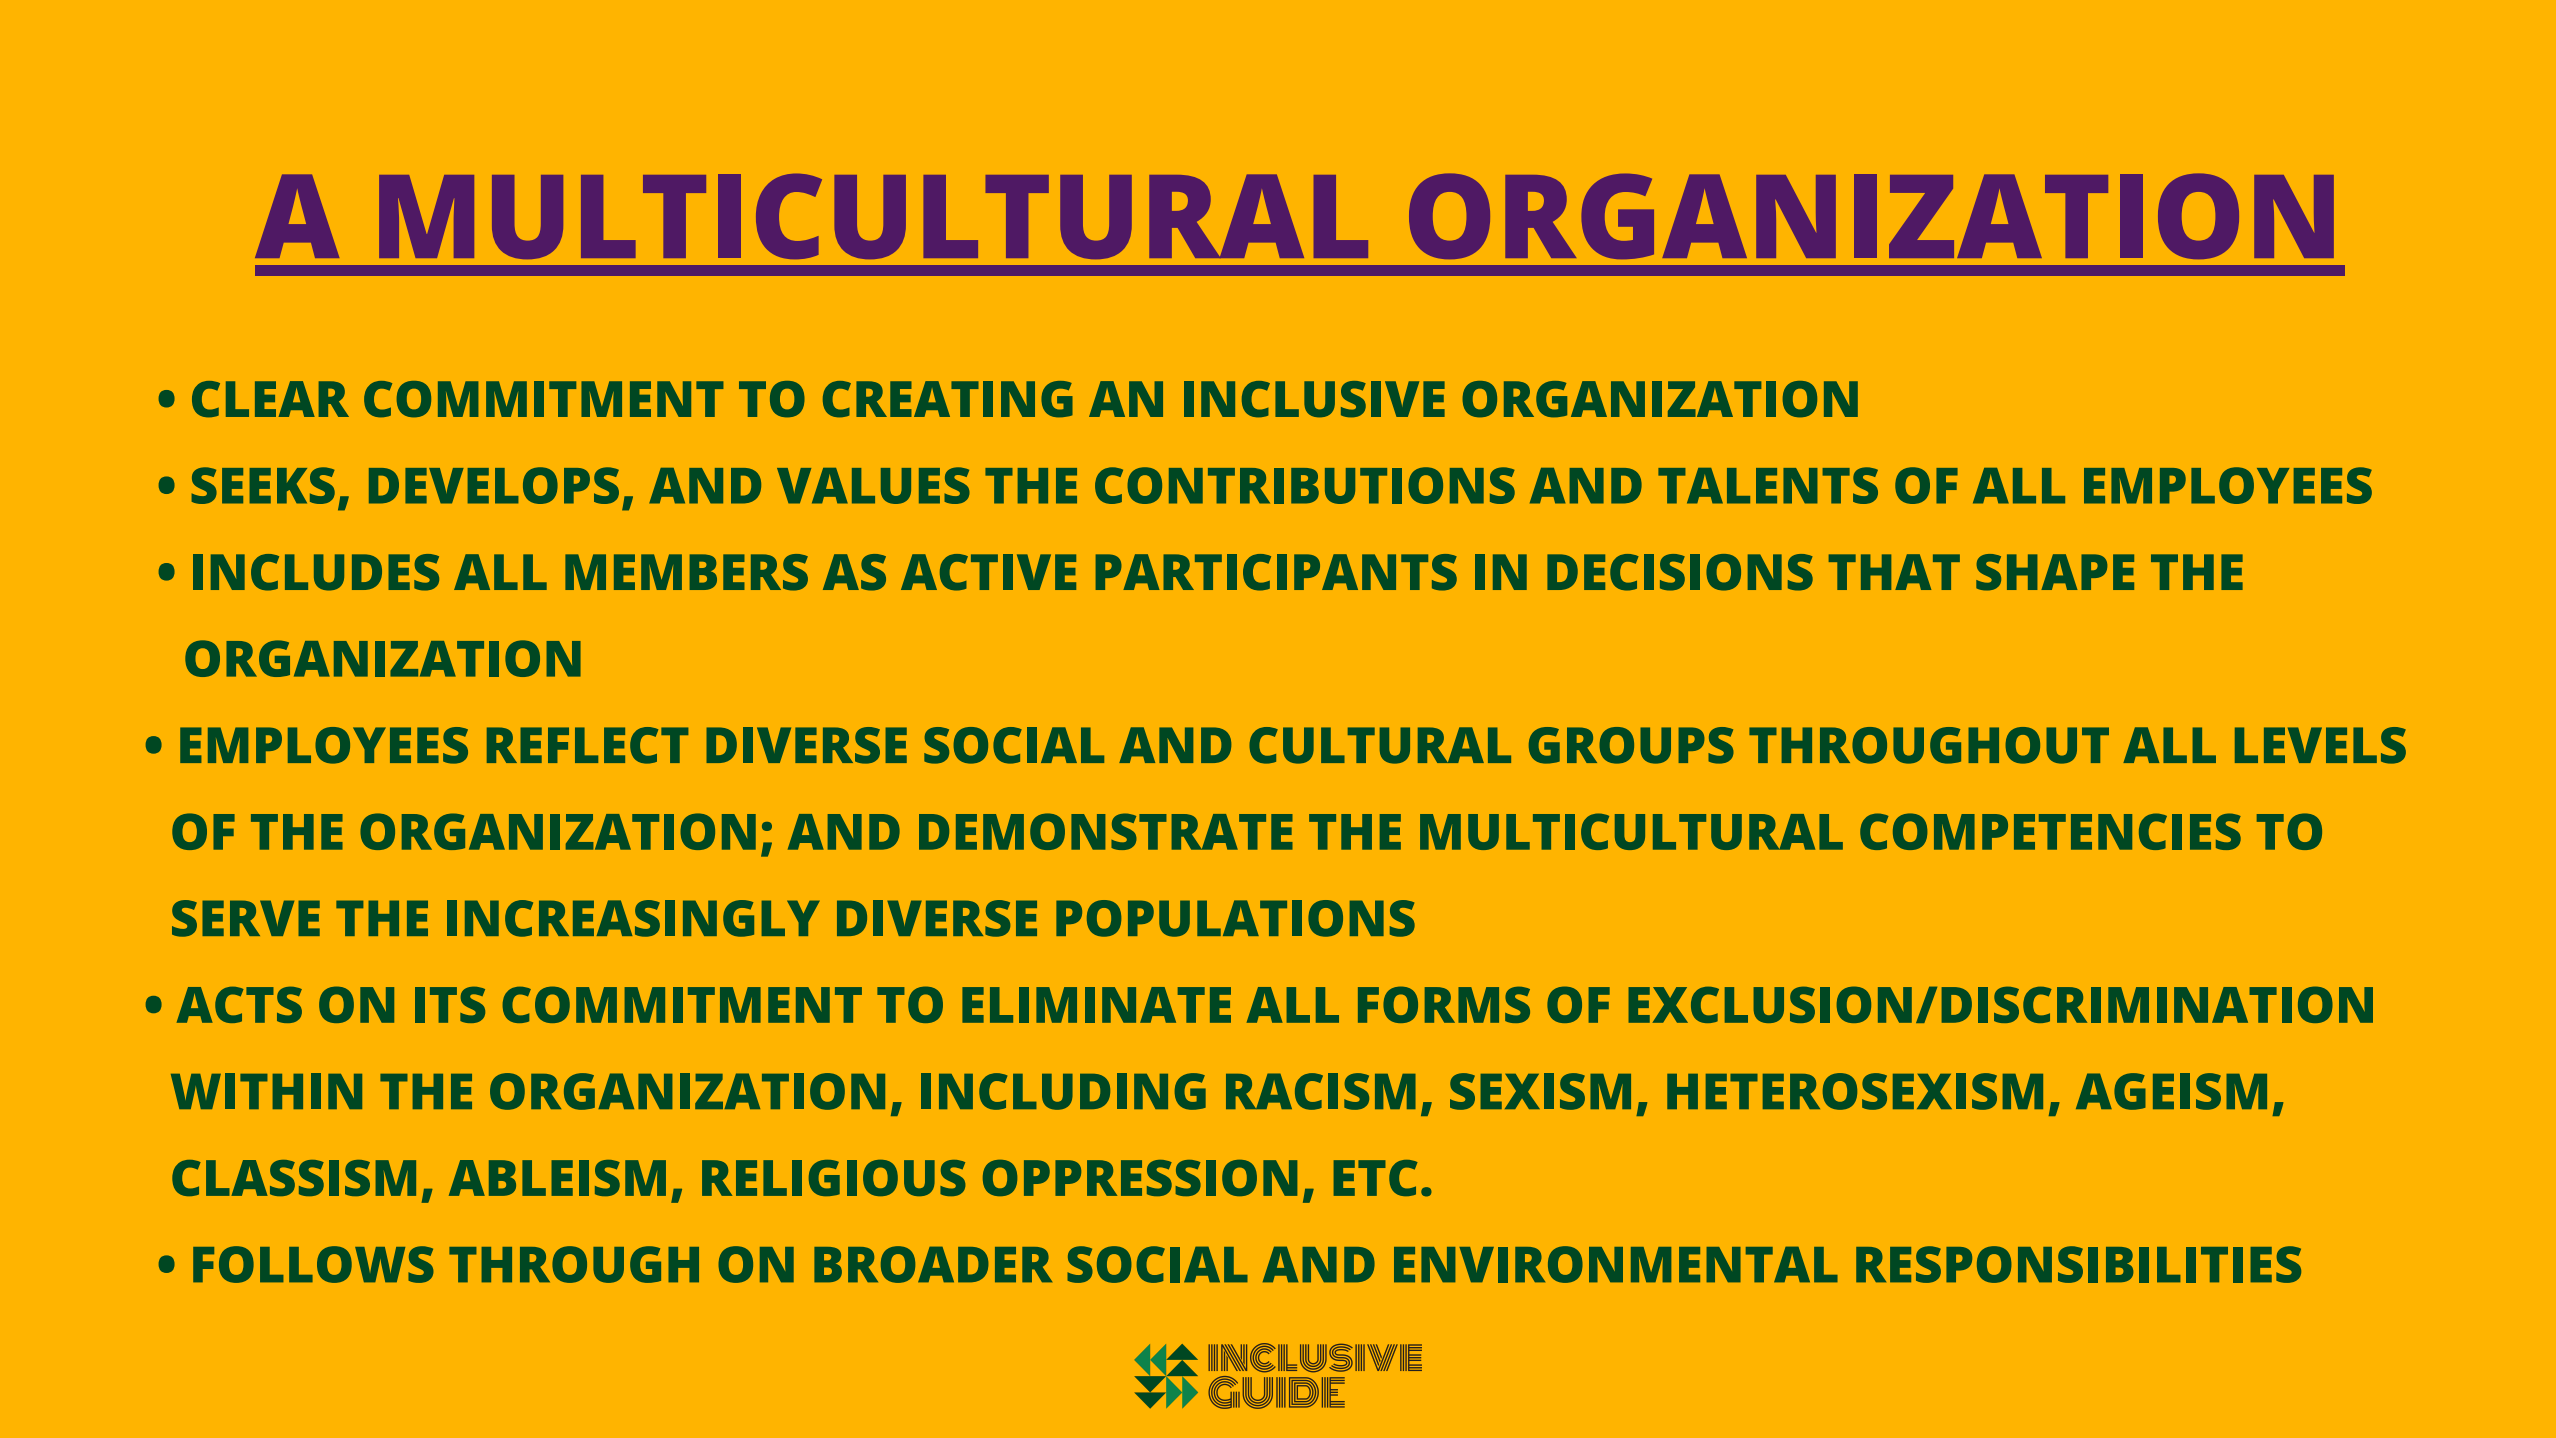 This screenshot has width=2556, height=1438. Describe the element at coordinates (270, 399) in the screenshot. I see `CLEAR` at that location.
